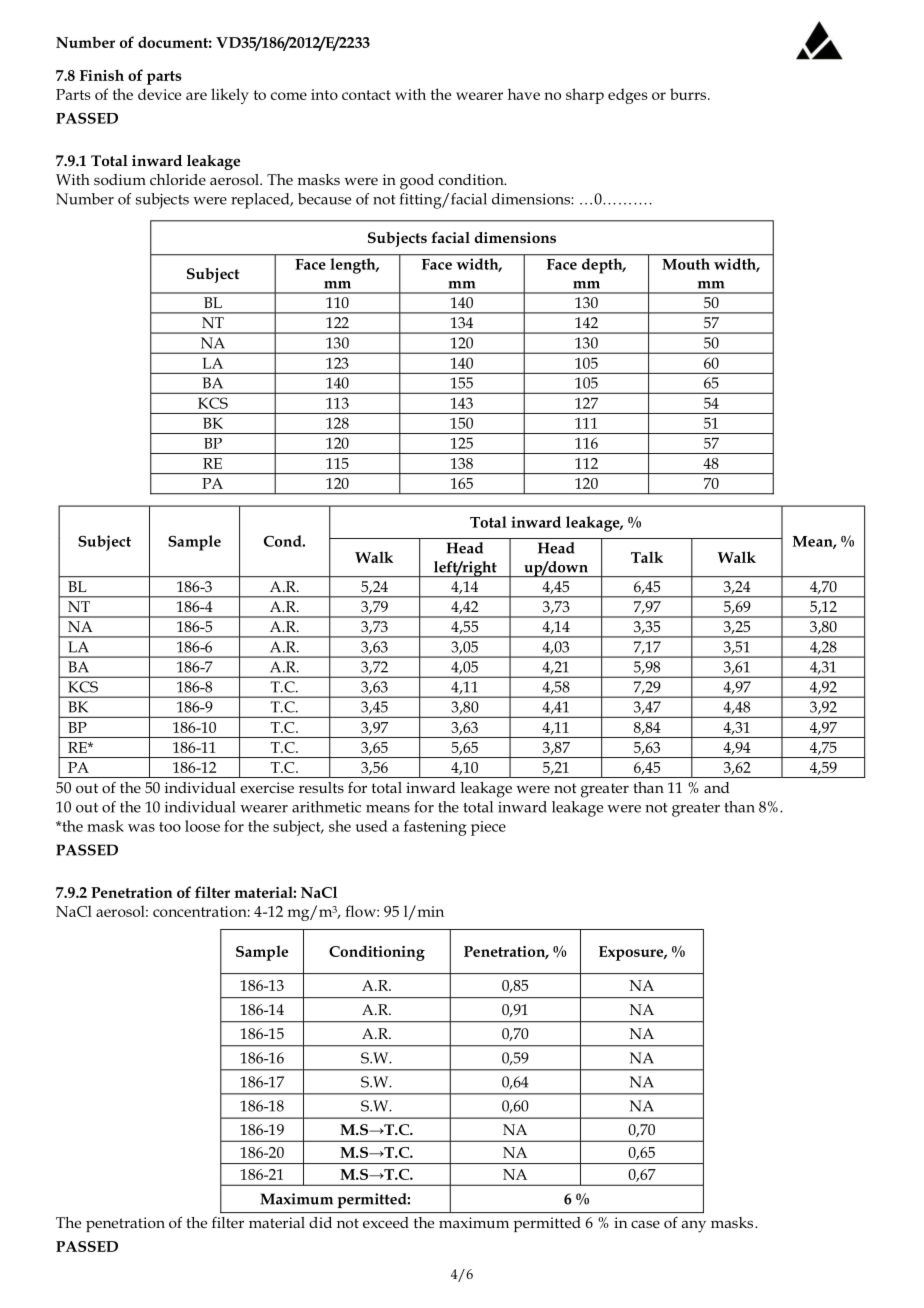  Describe the element at coordinates (178, 179) in the screenshot. I see `chloride` at that location.
